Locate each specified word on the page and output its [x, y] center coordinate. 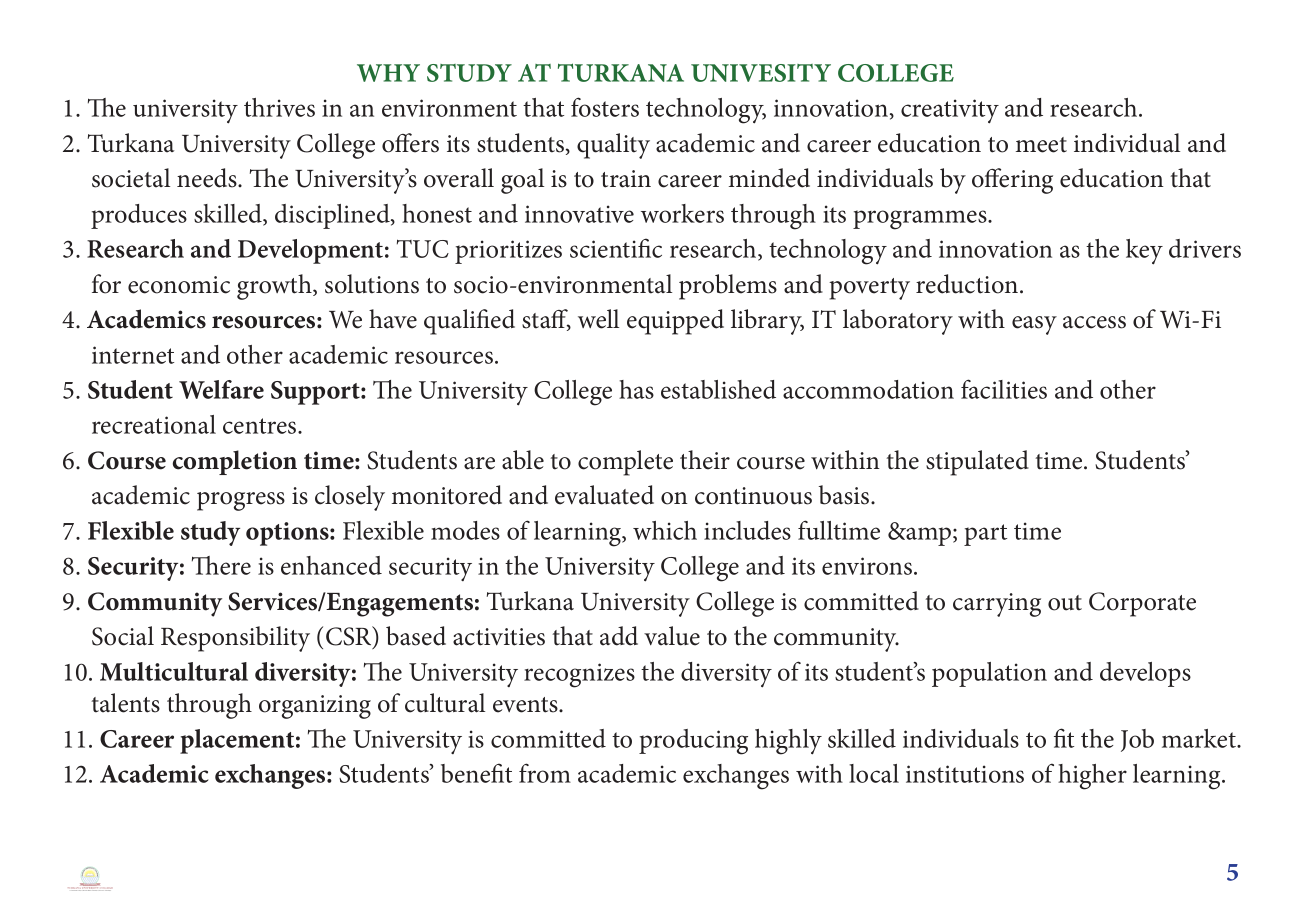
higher [1092, 777]
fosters [605, 107]
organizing [315, 707]
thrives [279, 107]
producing [693, 742]
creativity [950, 111]
